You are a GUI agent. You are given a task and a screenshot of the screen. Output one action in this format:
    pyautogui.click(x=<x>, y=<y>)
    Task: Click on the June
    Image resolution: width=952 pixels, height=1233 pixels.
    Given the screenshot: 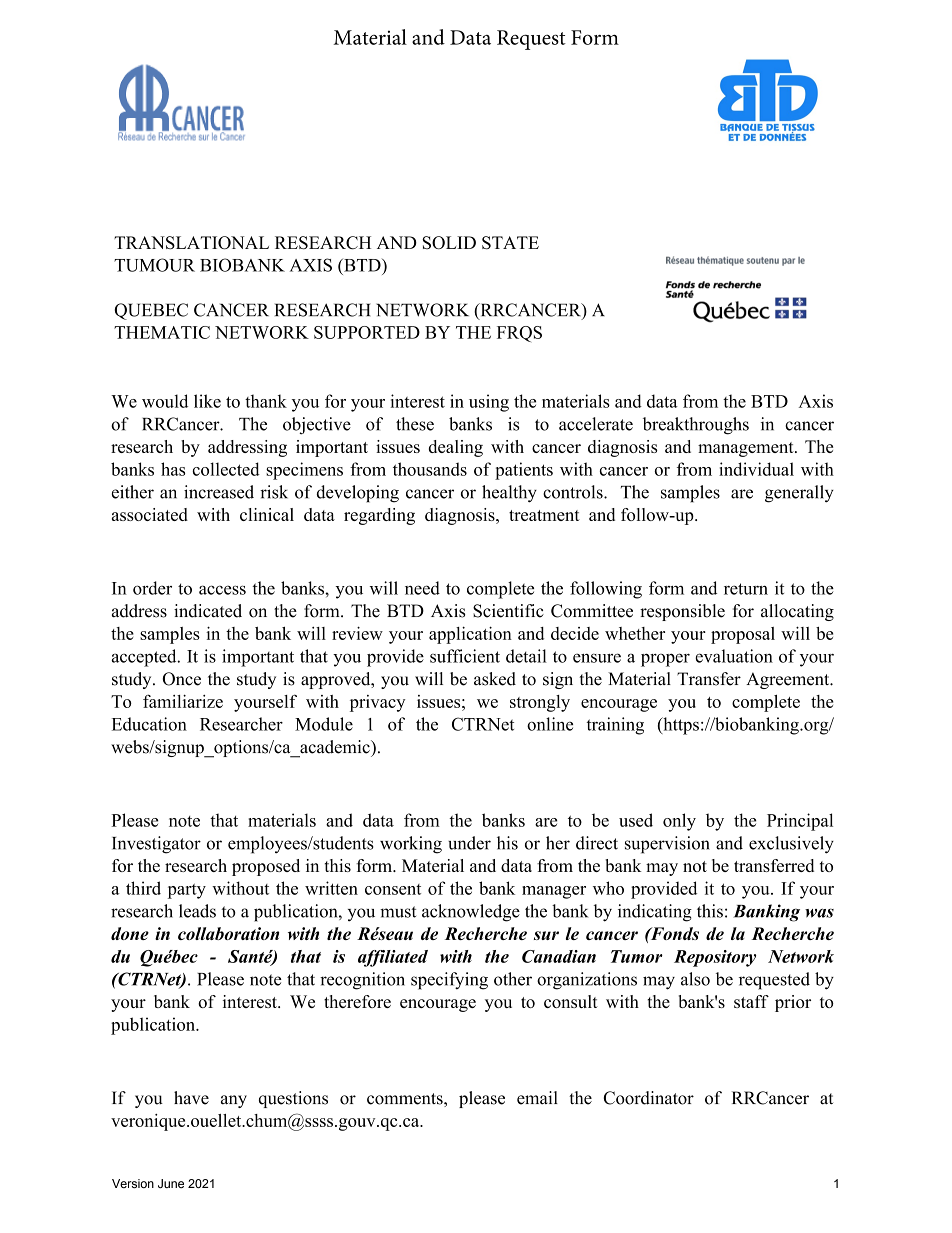 What is the action you would take?
    pyautogui.click(x=171, y=1183)
